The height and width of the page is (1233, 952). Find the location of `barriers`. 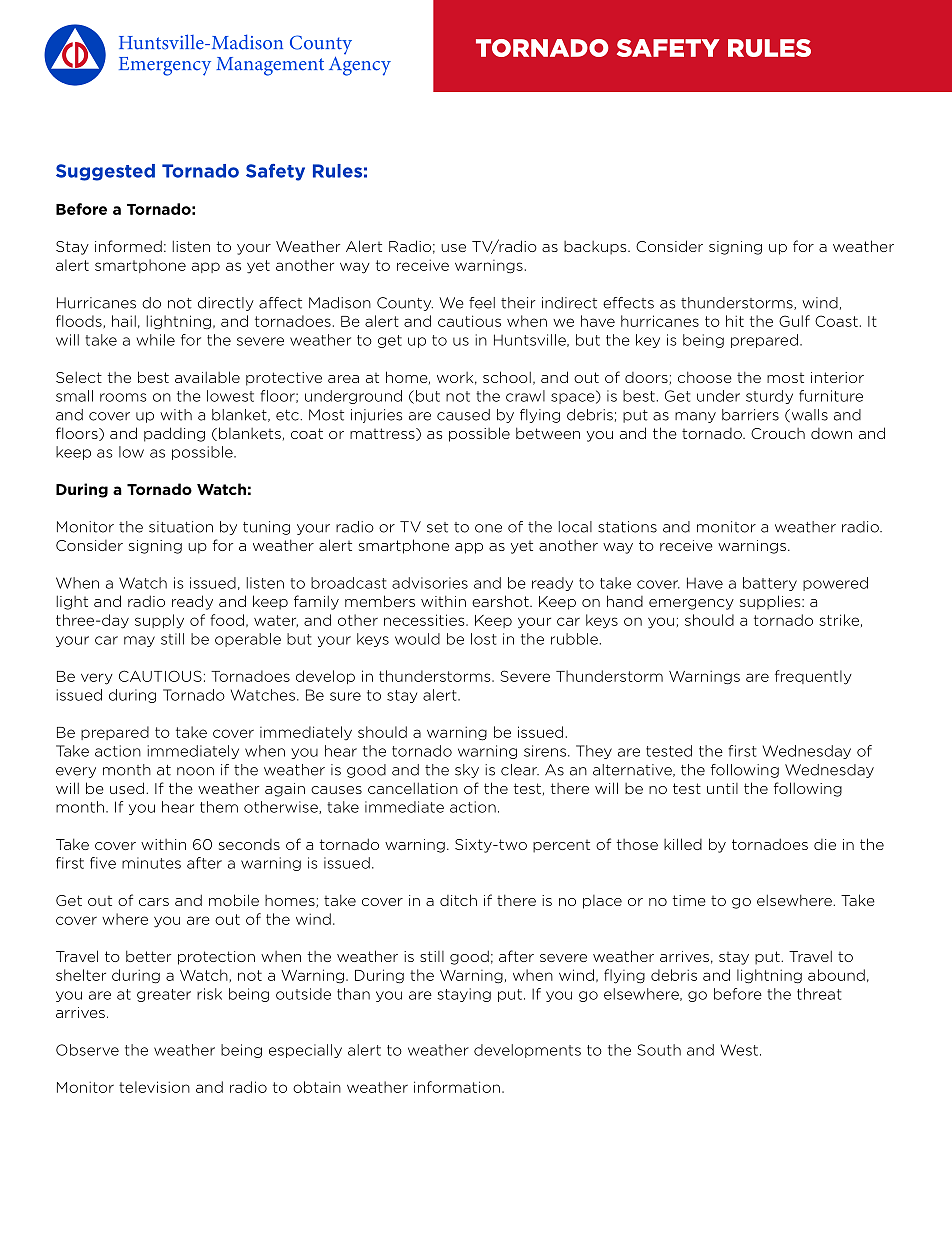

barriers is located at coordinates (750, 415).
